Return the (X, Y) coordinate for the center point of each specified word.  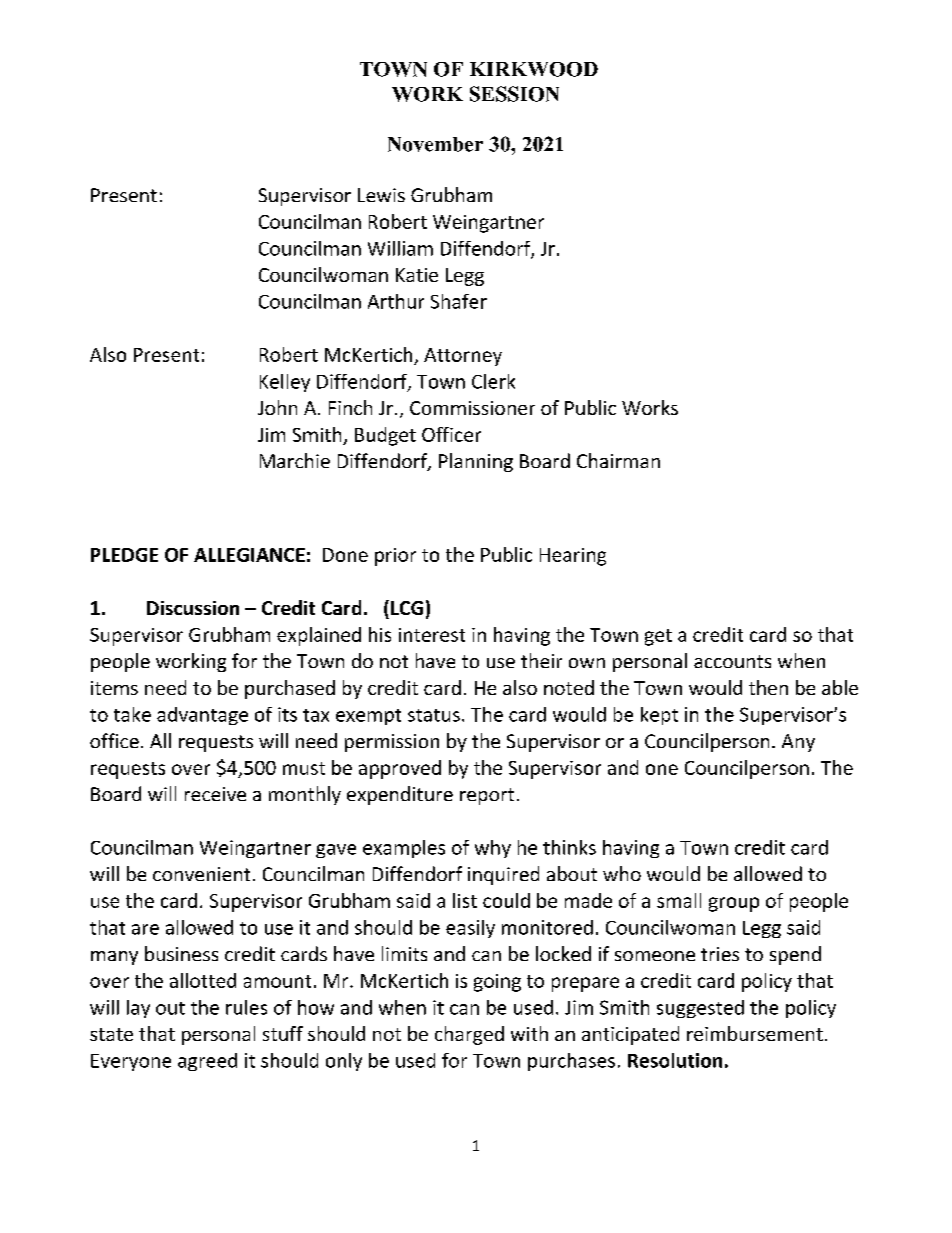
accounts (732, 661)
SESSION (514, 94)
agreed (207, 1062)
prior (395, 557)
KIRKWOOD (534, 69)
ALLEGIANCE (249, 555)
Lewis (381, 195)
